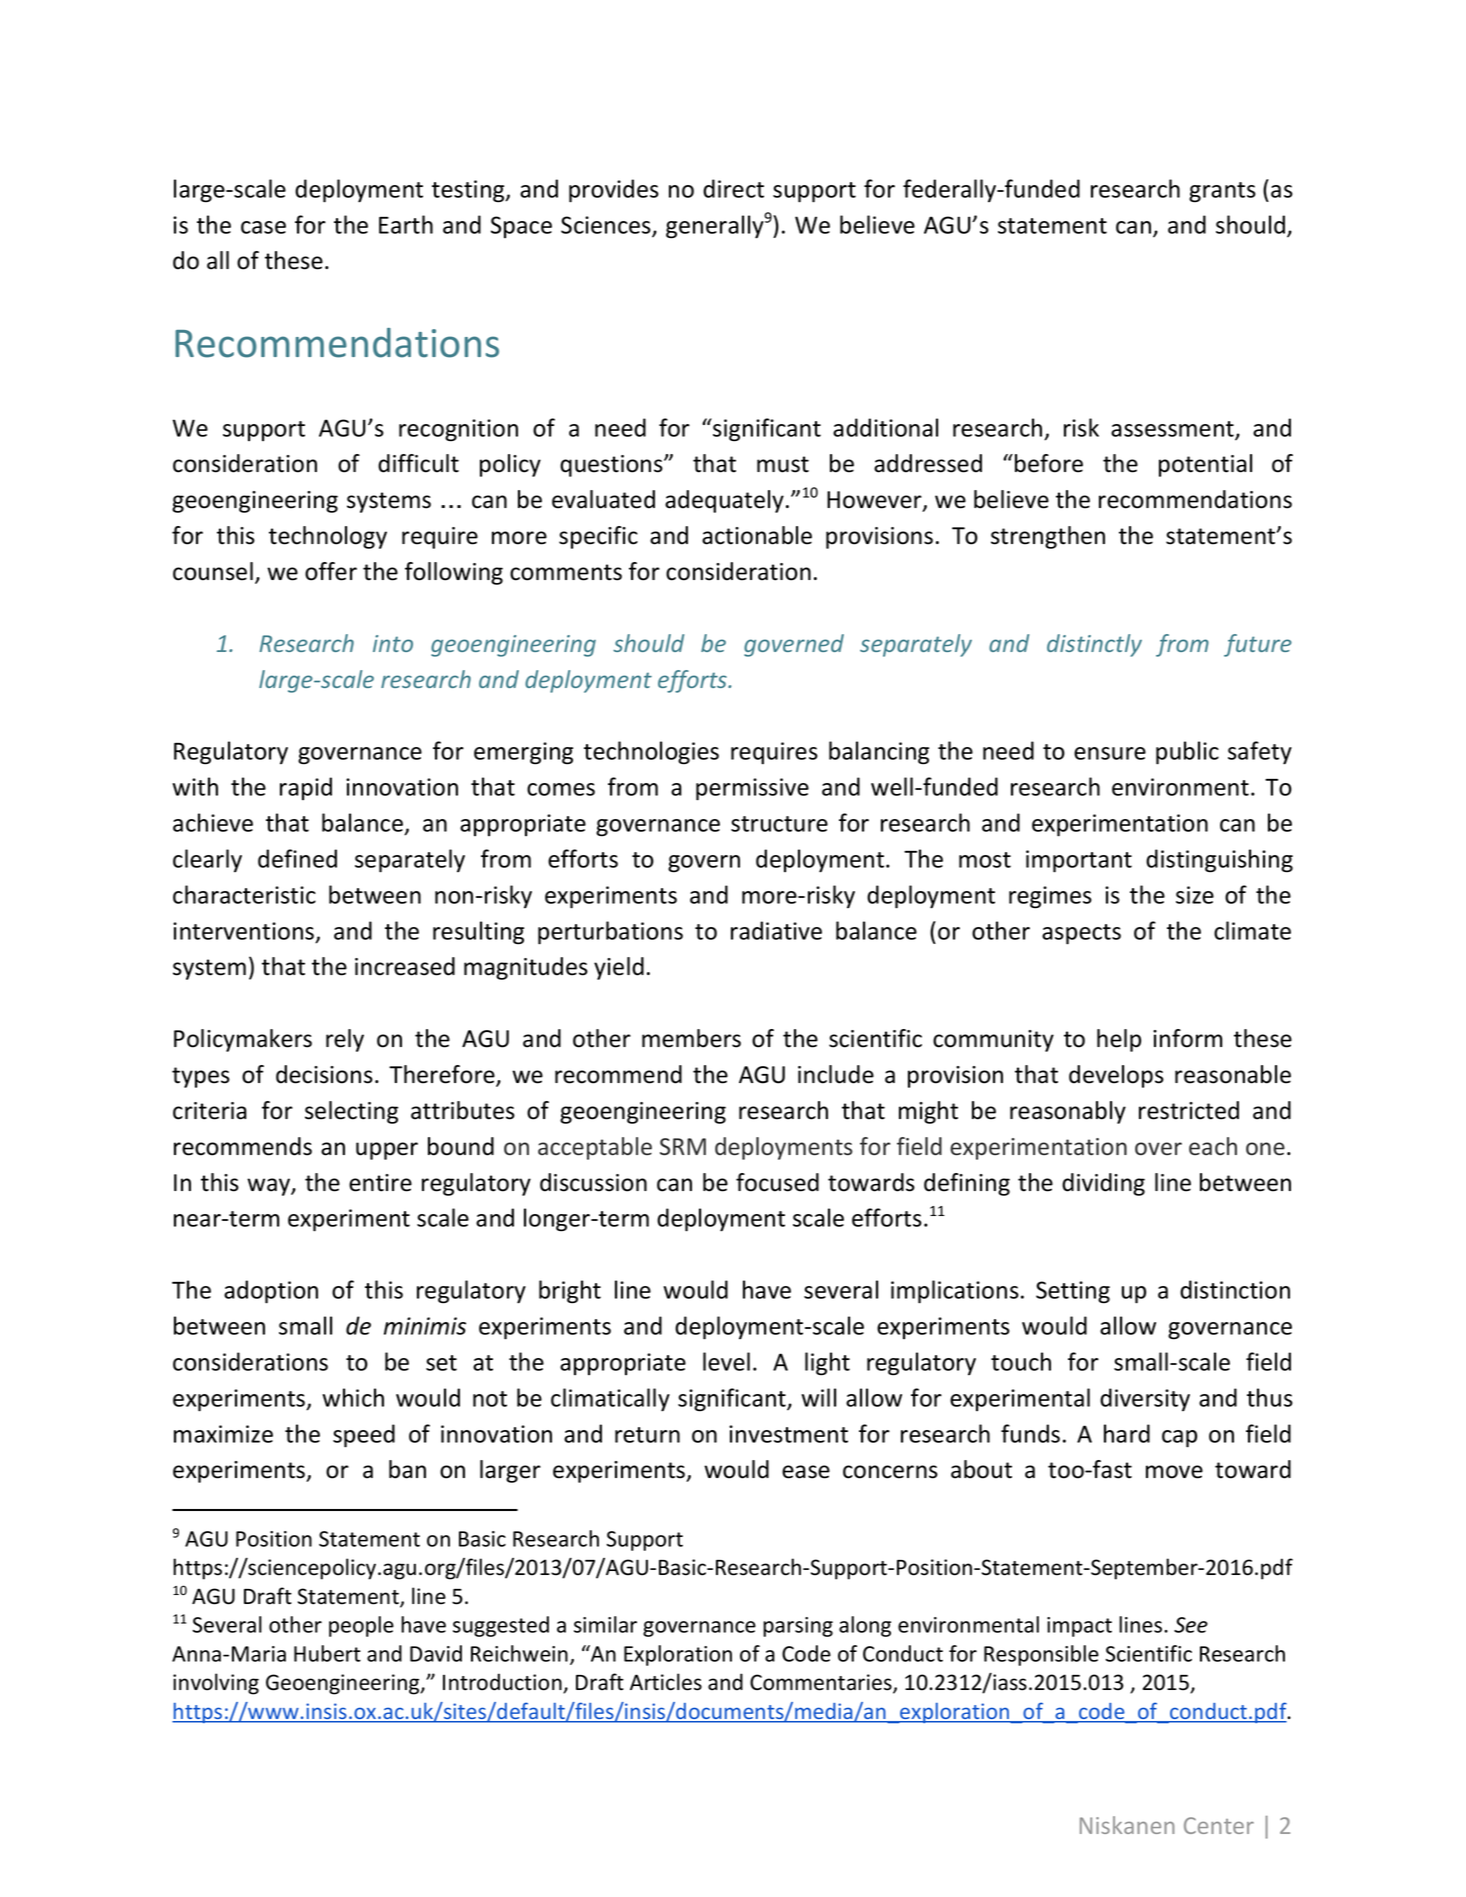 The image size is (1466, 1897). Describe the element at coordinates (345, 1040) in the screenshot. I see `rely` at that location.
